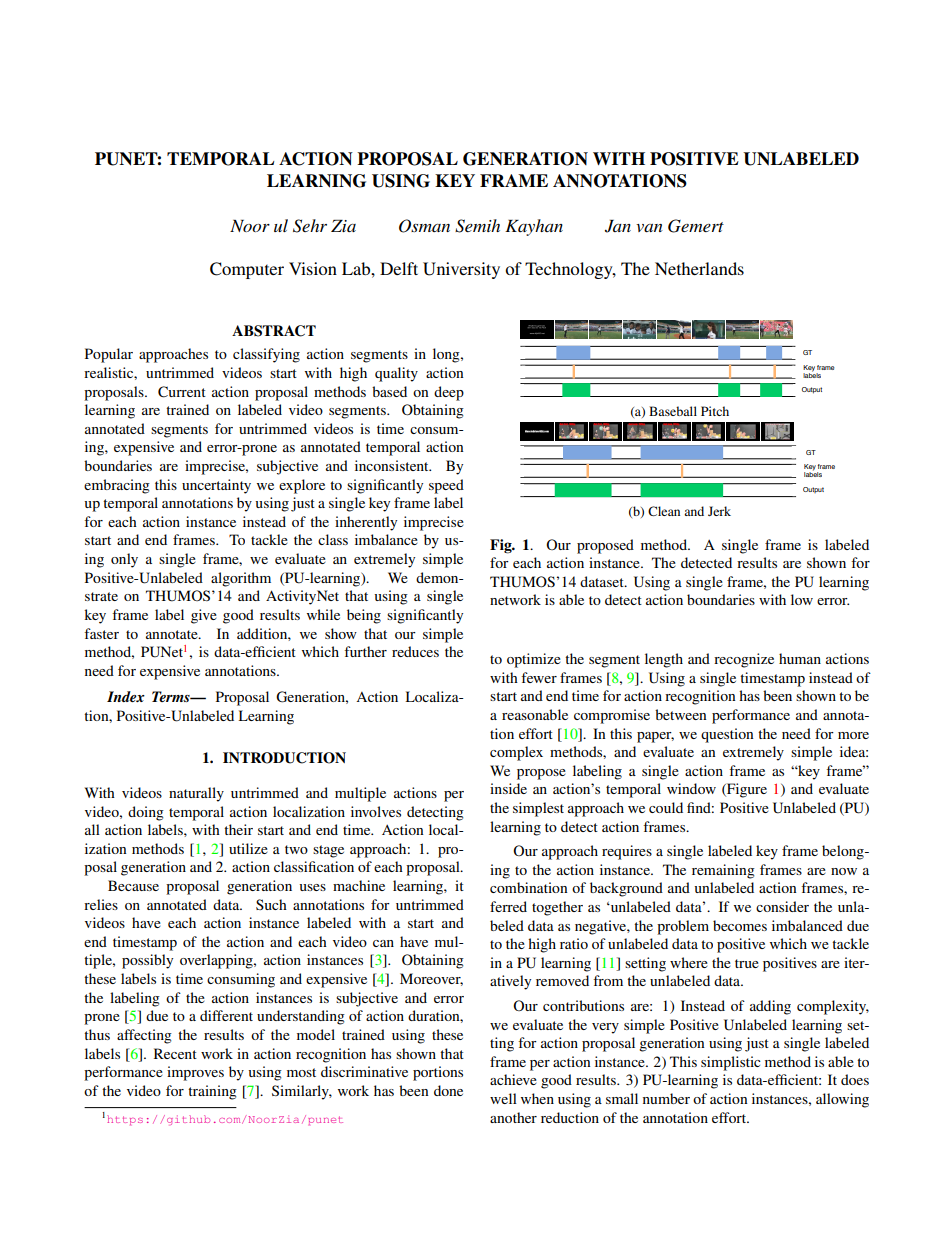 Image resolution: width=952 pixels, height=1233 pixels. I want to click on machine, so click(359, 885).
